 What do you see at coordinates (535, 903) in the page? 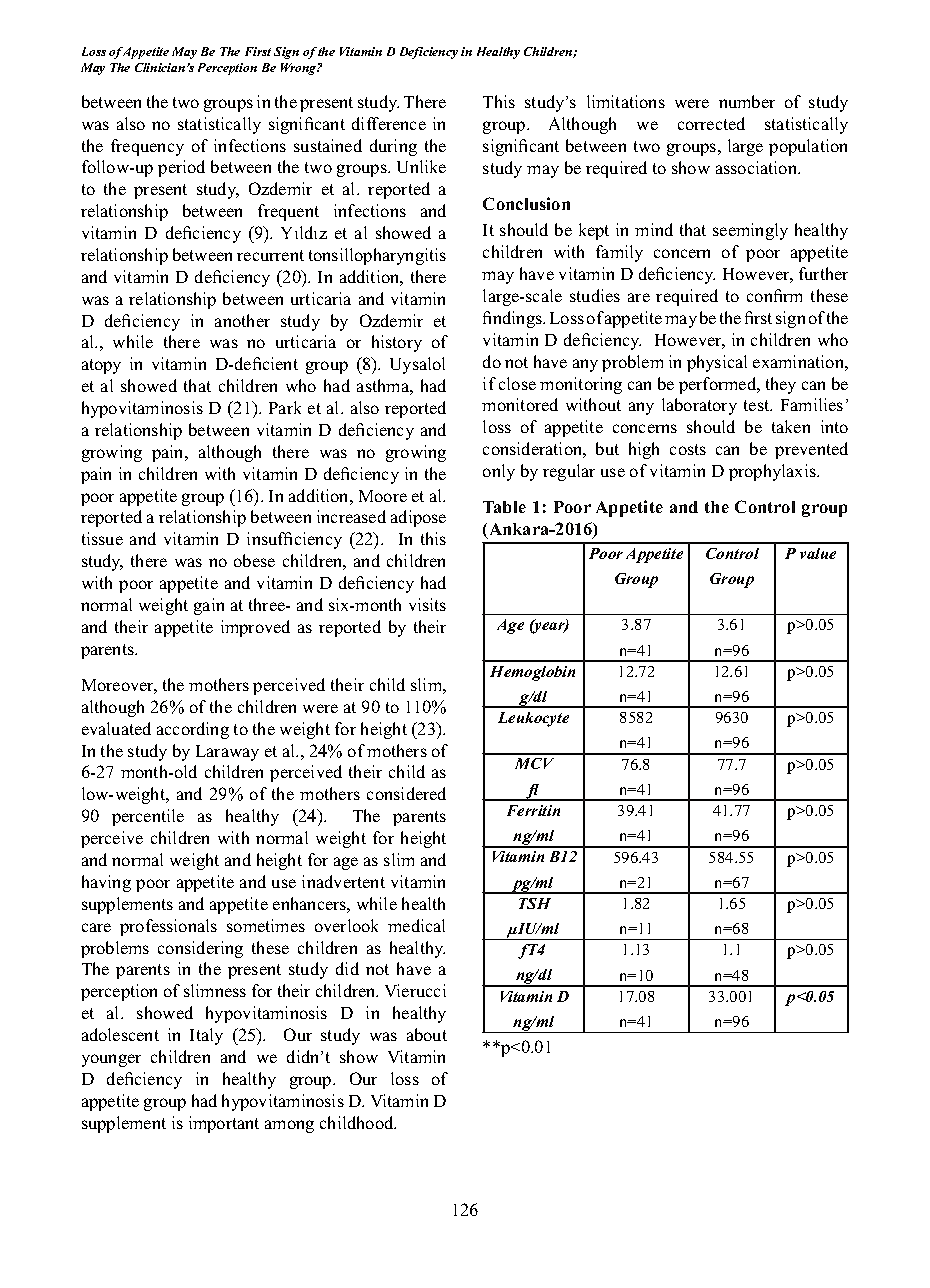
I see `TSH` at bounding box center [535, 903].
